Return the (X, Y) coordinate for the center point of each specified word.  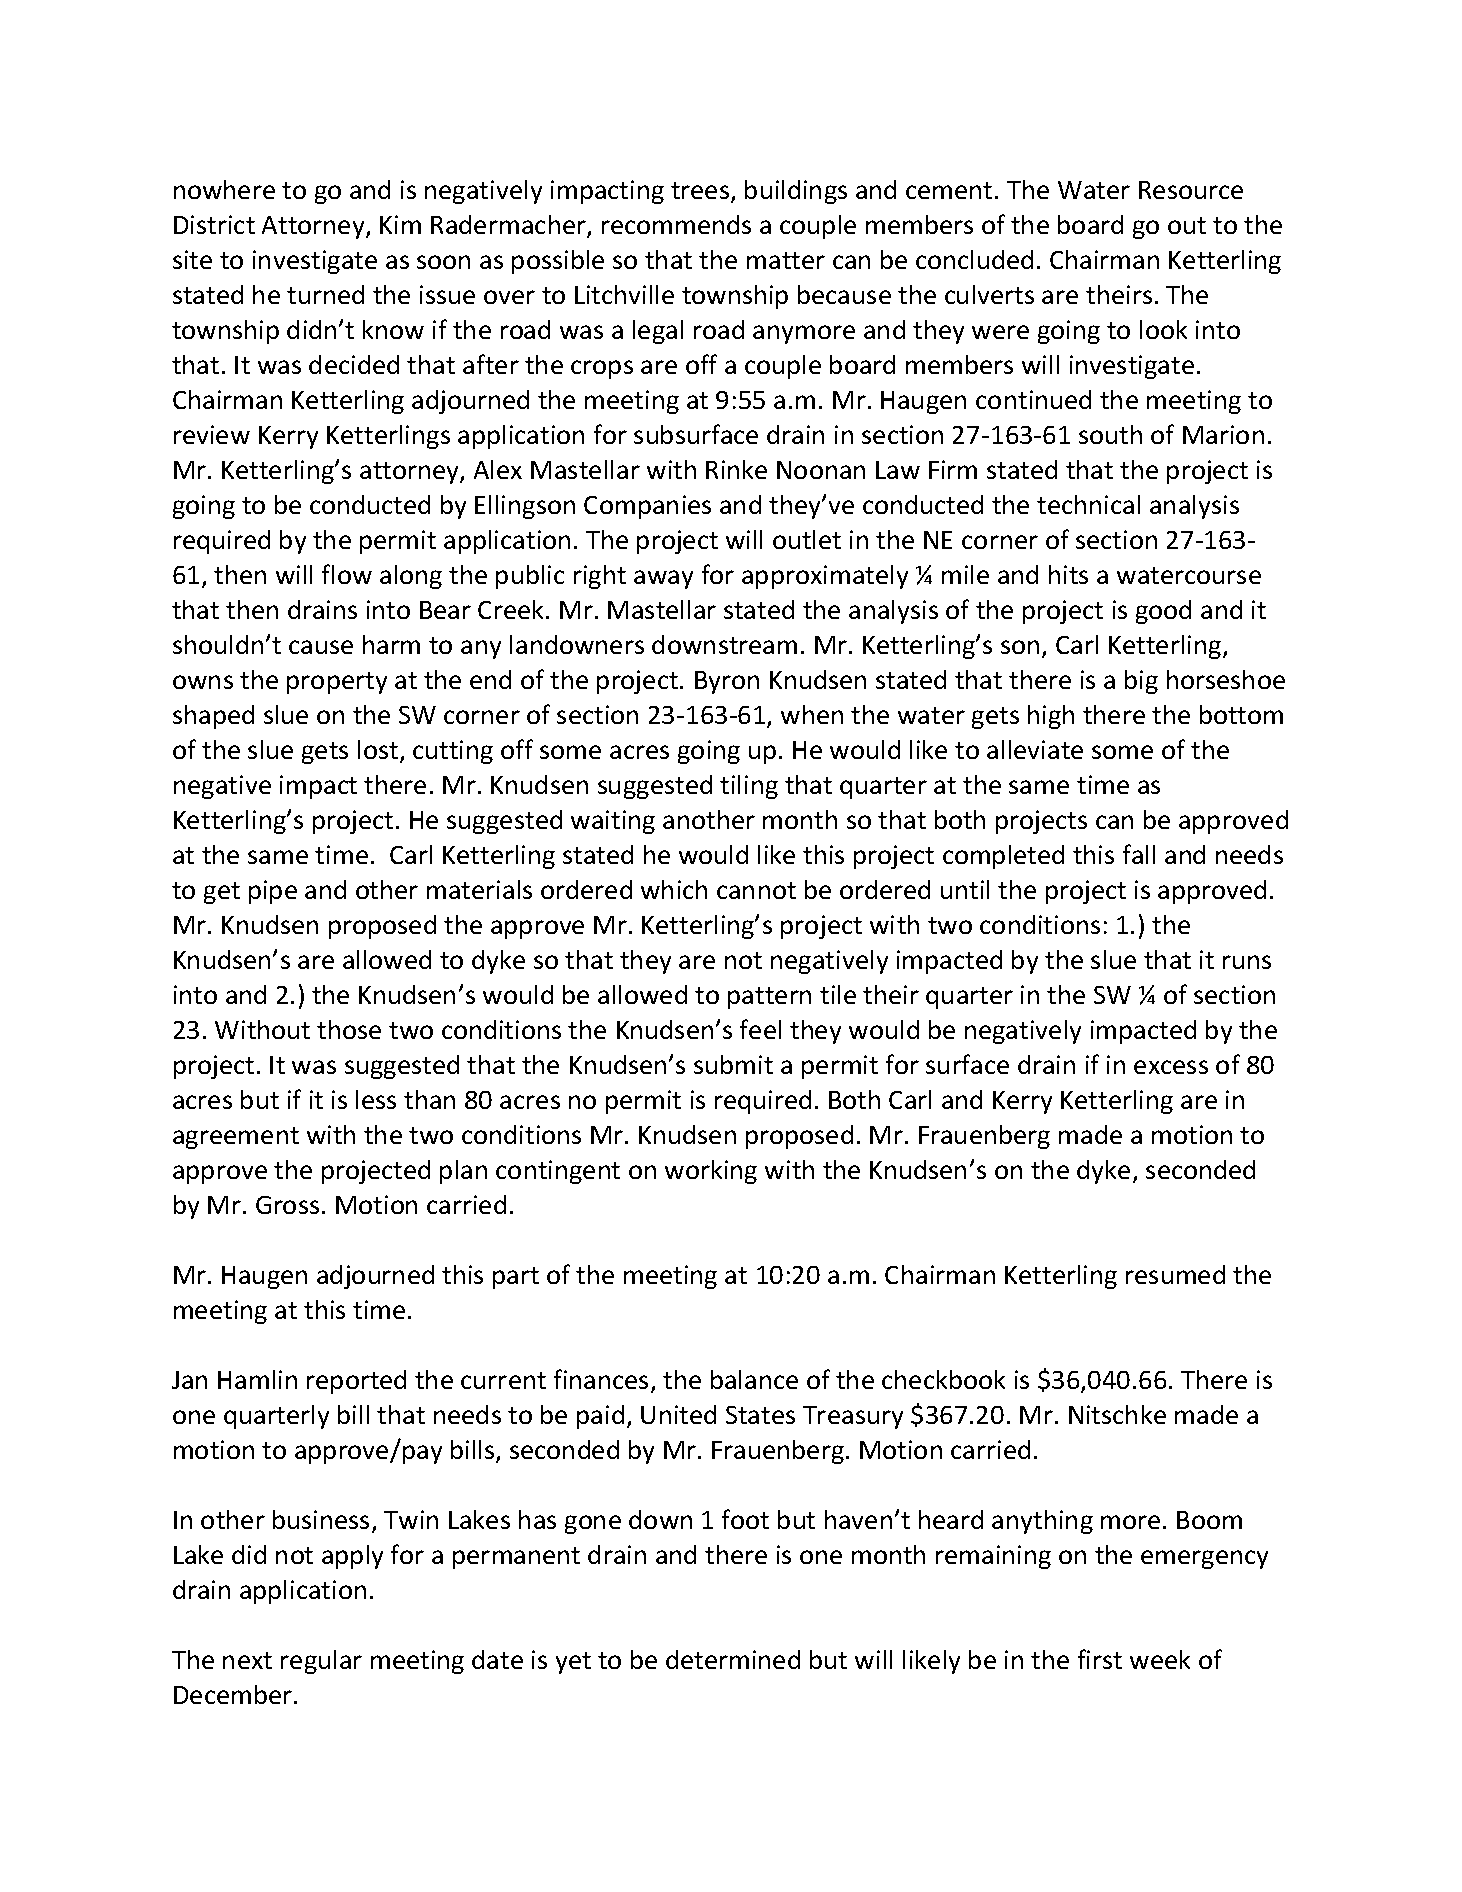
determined (733, 1659)
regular (321, 1662)
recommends (676, 224)
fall (1139, 854)
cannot (756, 890)
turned (325, 294)
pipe (273, 892)
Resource (1191, 190)
